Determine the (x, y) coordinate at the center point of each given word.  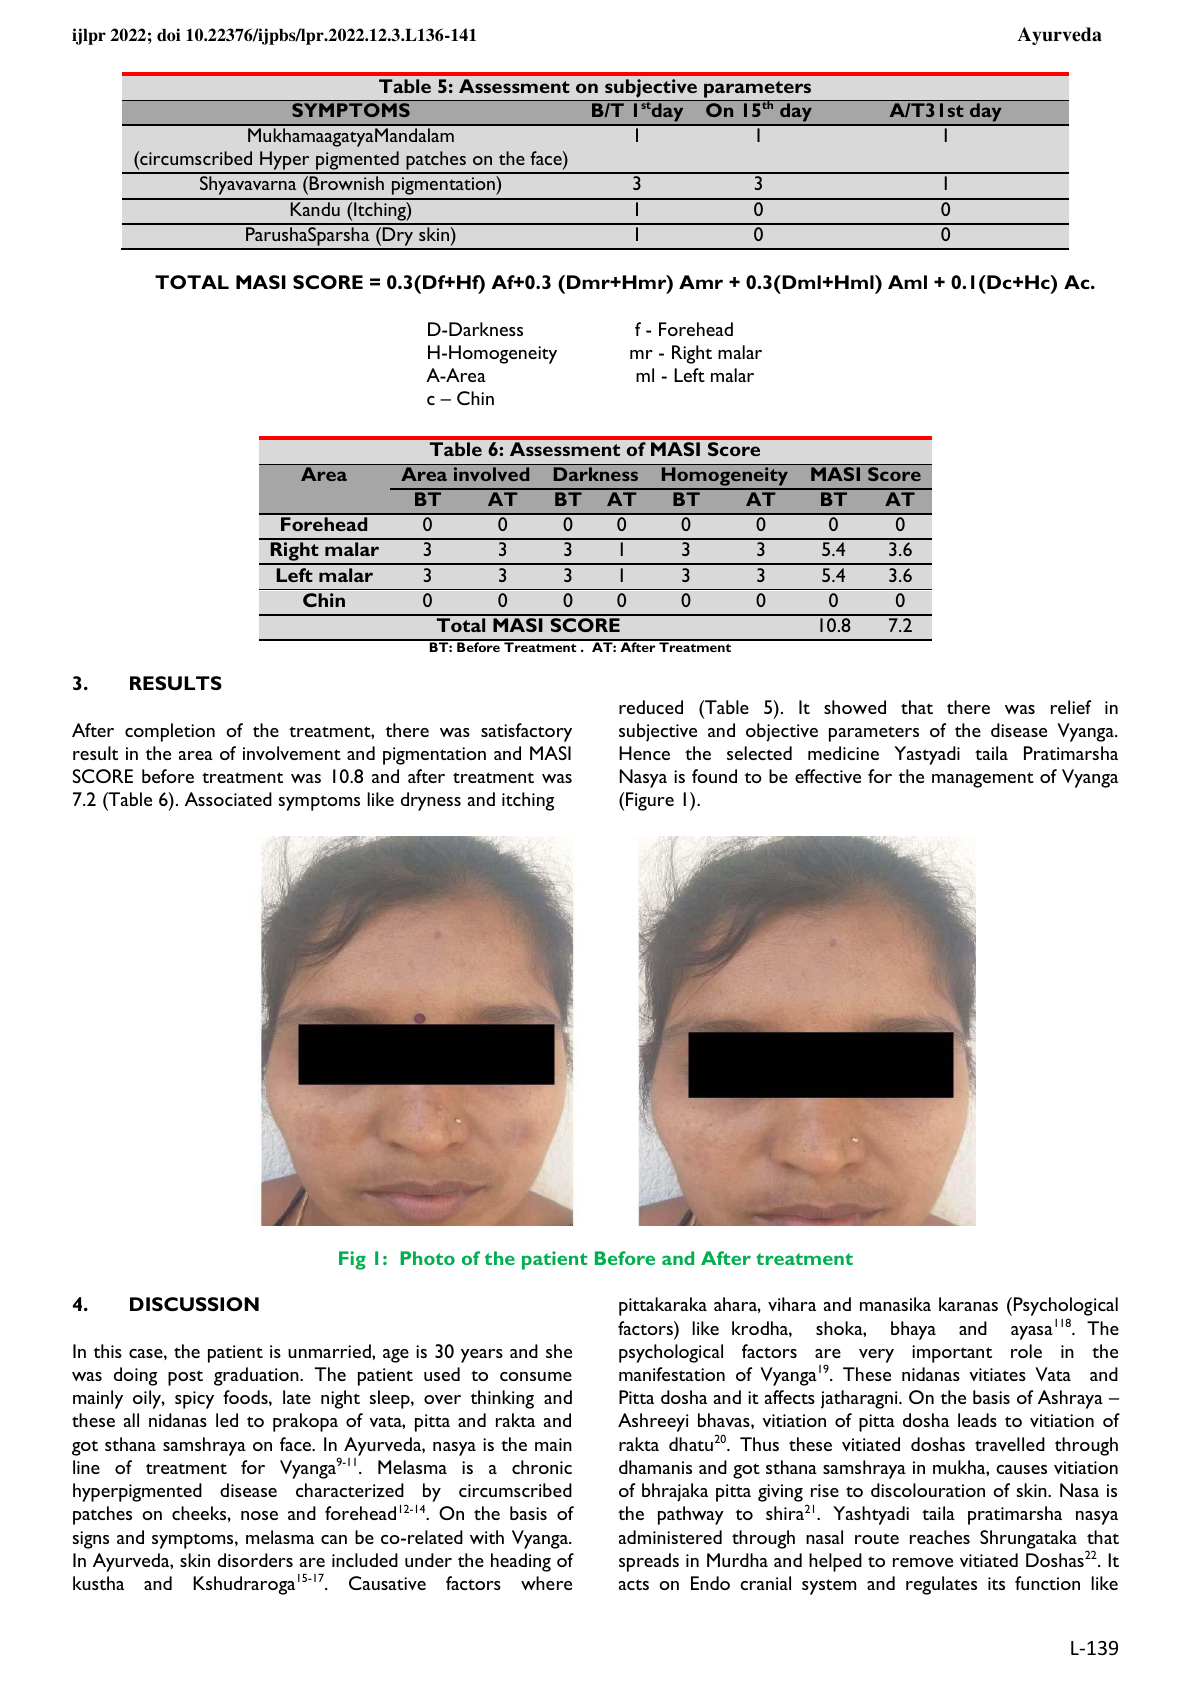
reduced (651, 707)
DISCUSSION (194, 1304)
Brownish (346, 183)
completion (170, 732)
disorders (255, 1560)
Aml (907, 282)
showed (855, 707)
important (952, 1354)
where (546, 1583)
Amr (701, 282)
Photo (427, 1258)
